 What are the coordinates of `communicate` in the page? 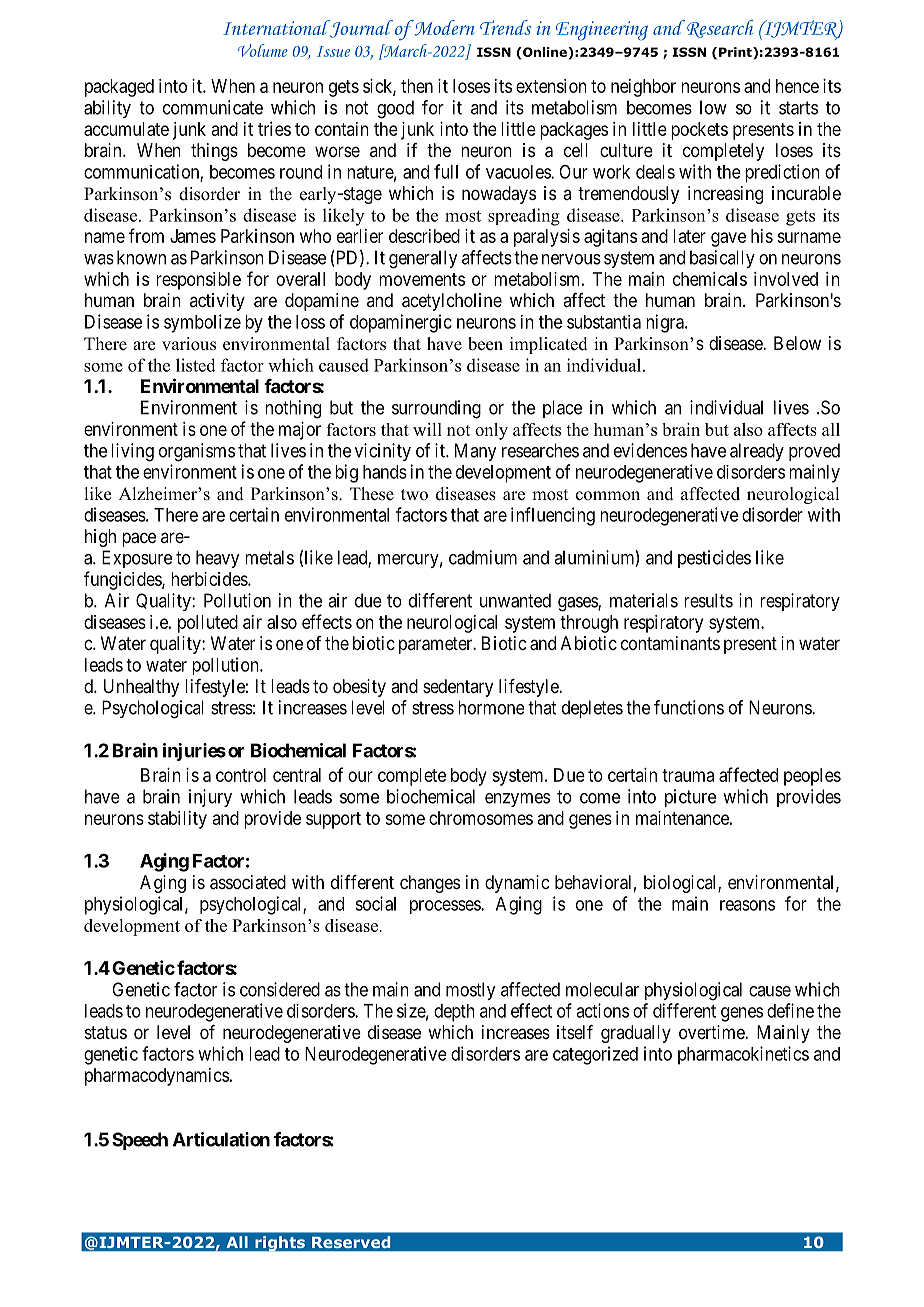 It's located at (213, 107).
